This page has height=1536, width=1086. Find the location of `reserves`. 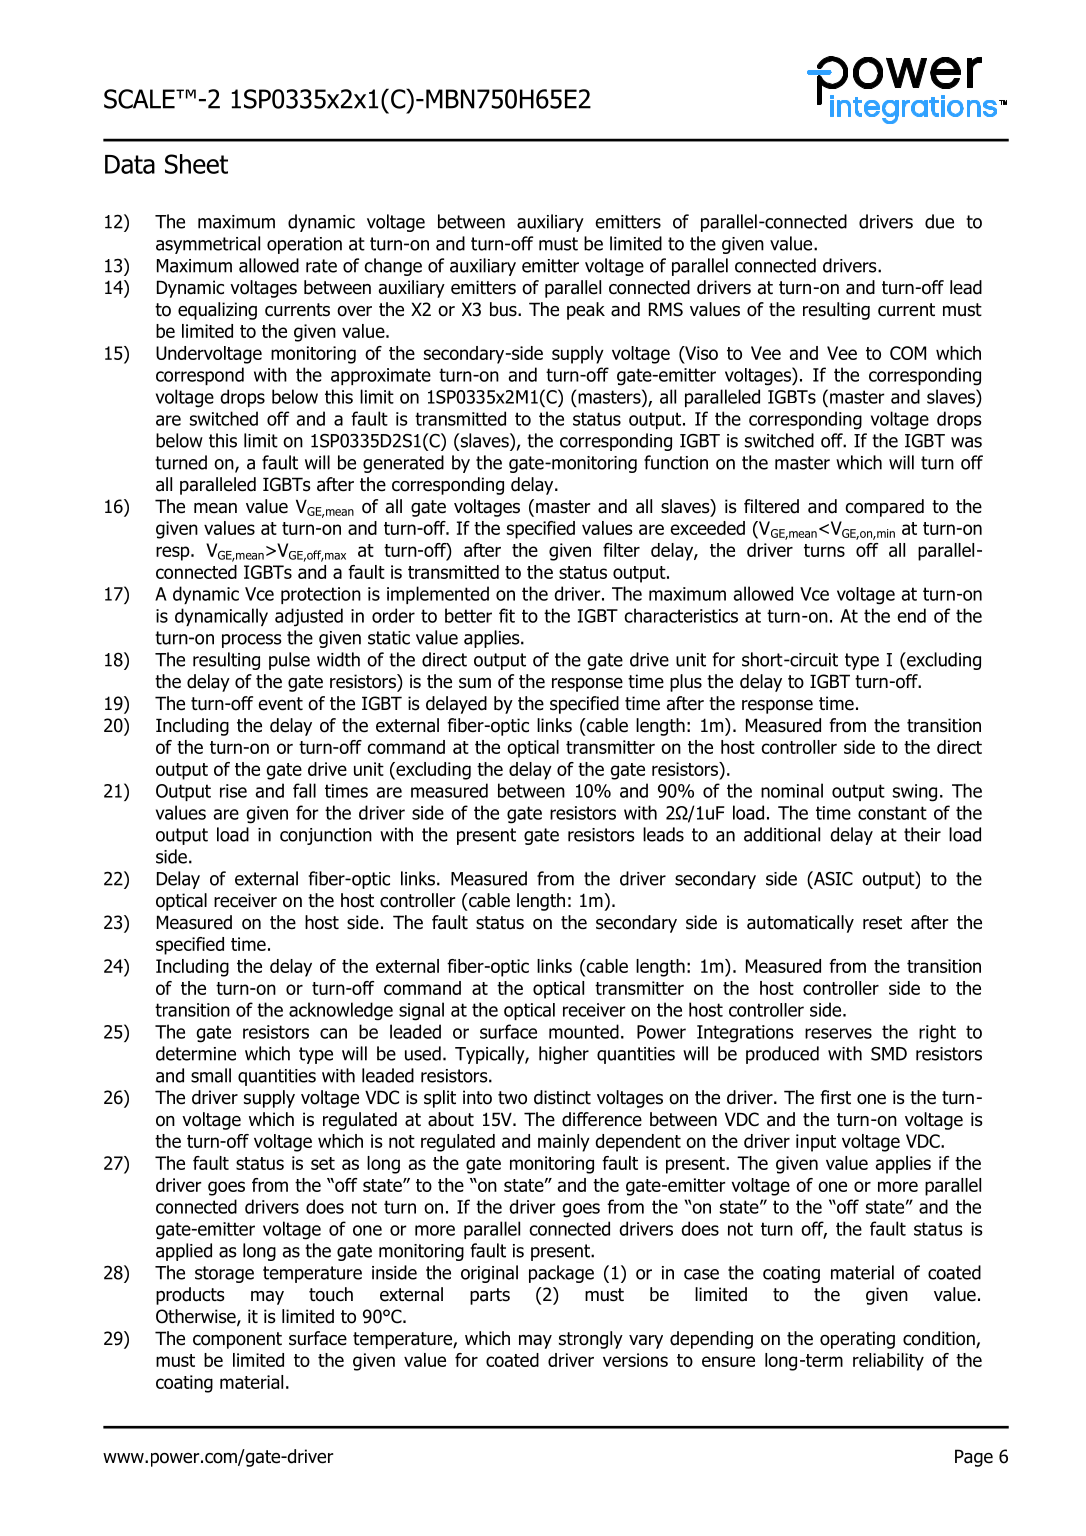

reserves is located at coordinates (838, 1033).
